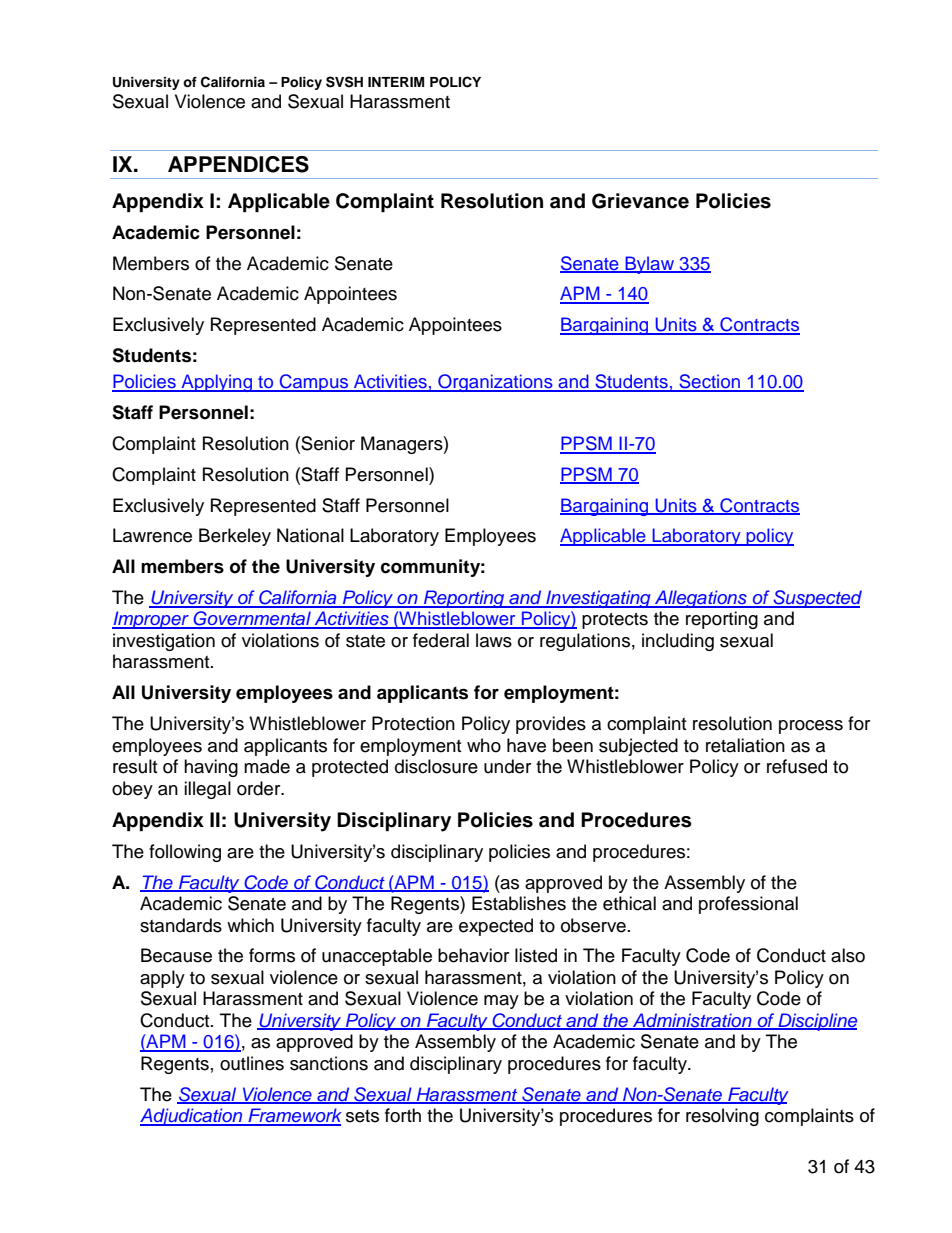 The width and height of the document is (952, 1233). Describe the element at coordinates (640, 201) in the document. I see `Grievance` at that location.
